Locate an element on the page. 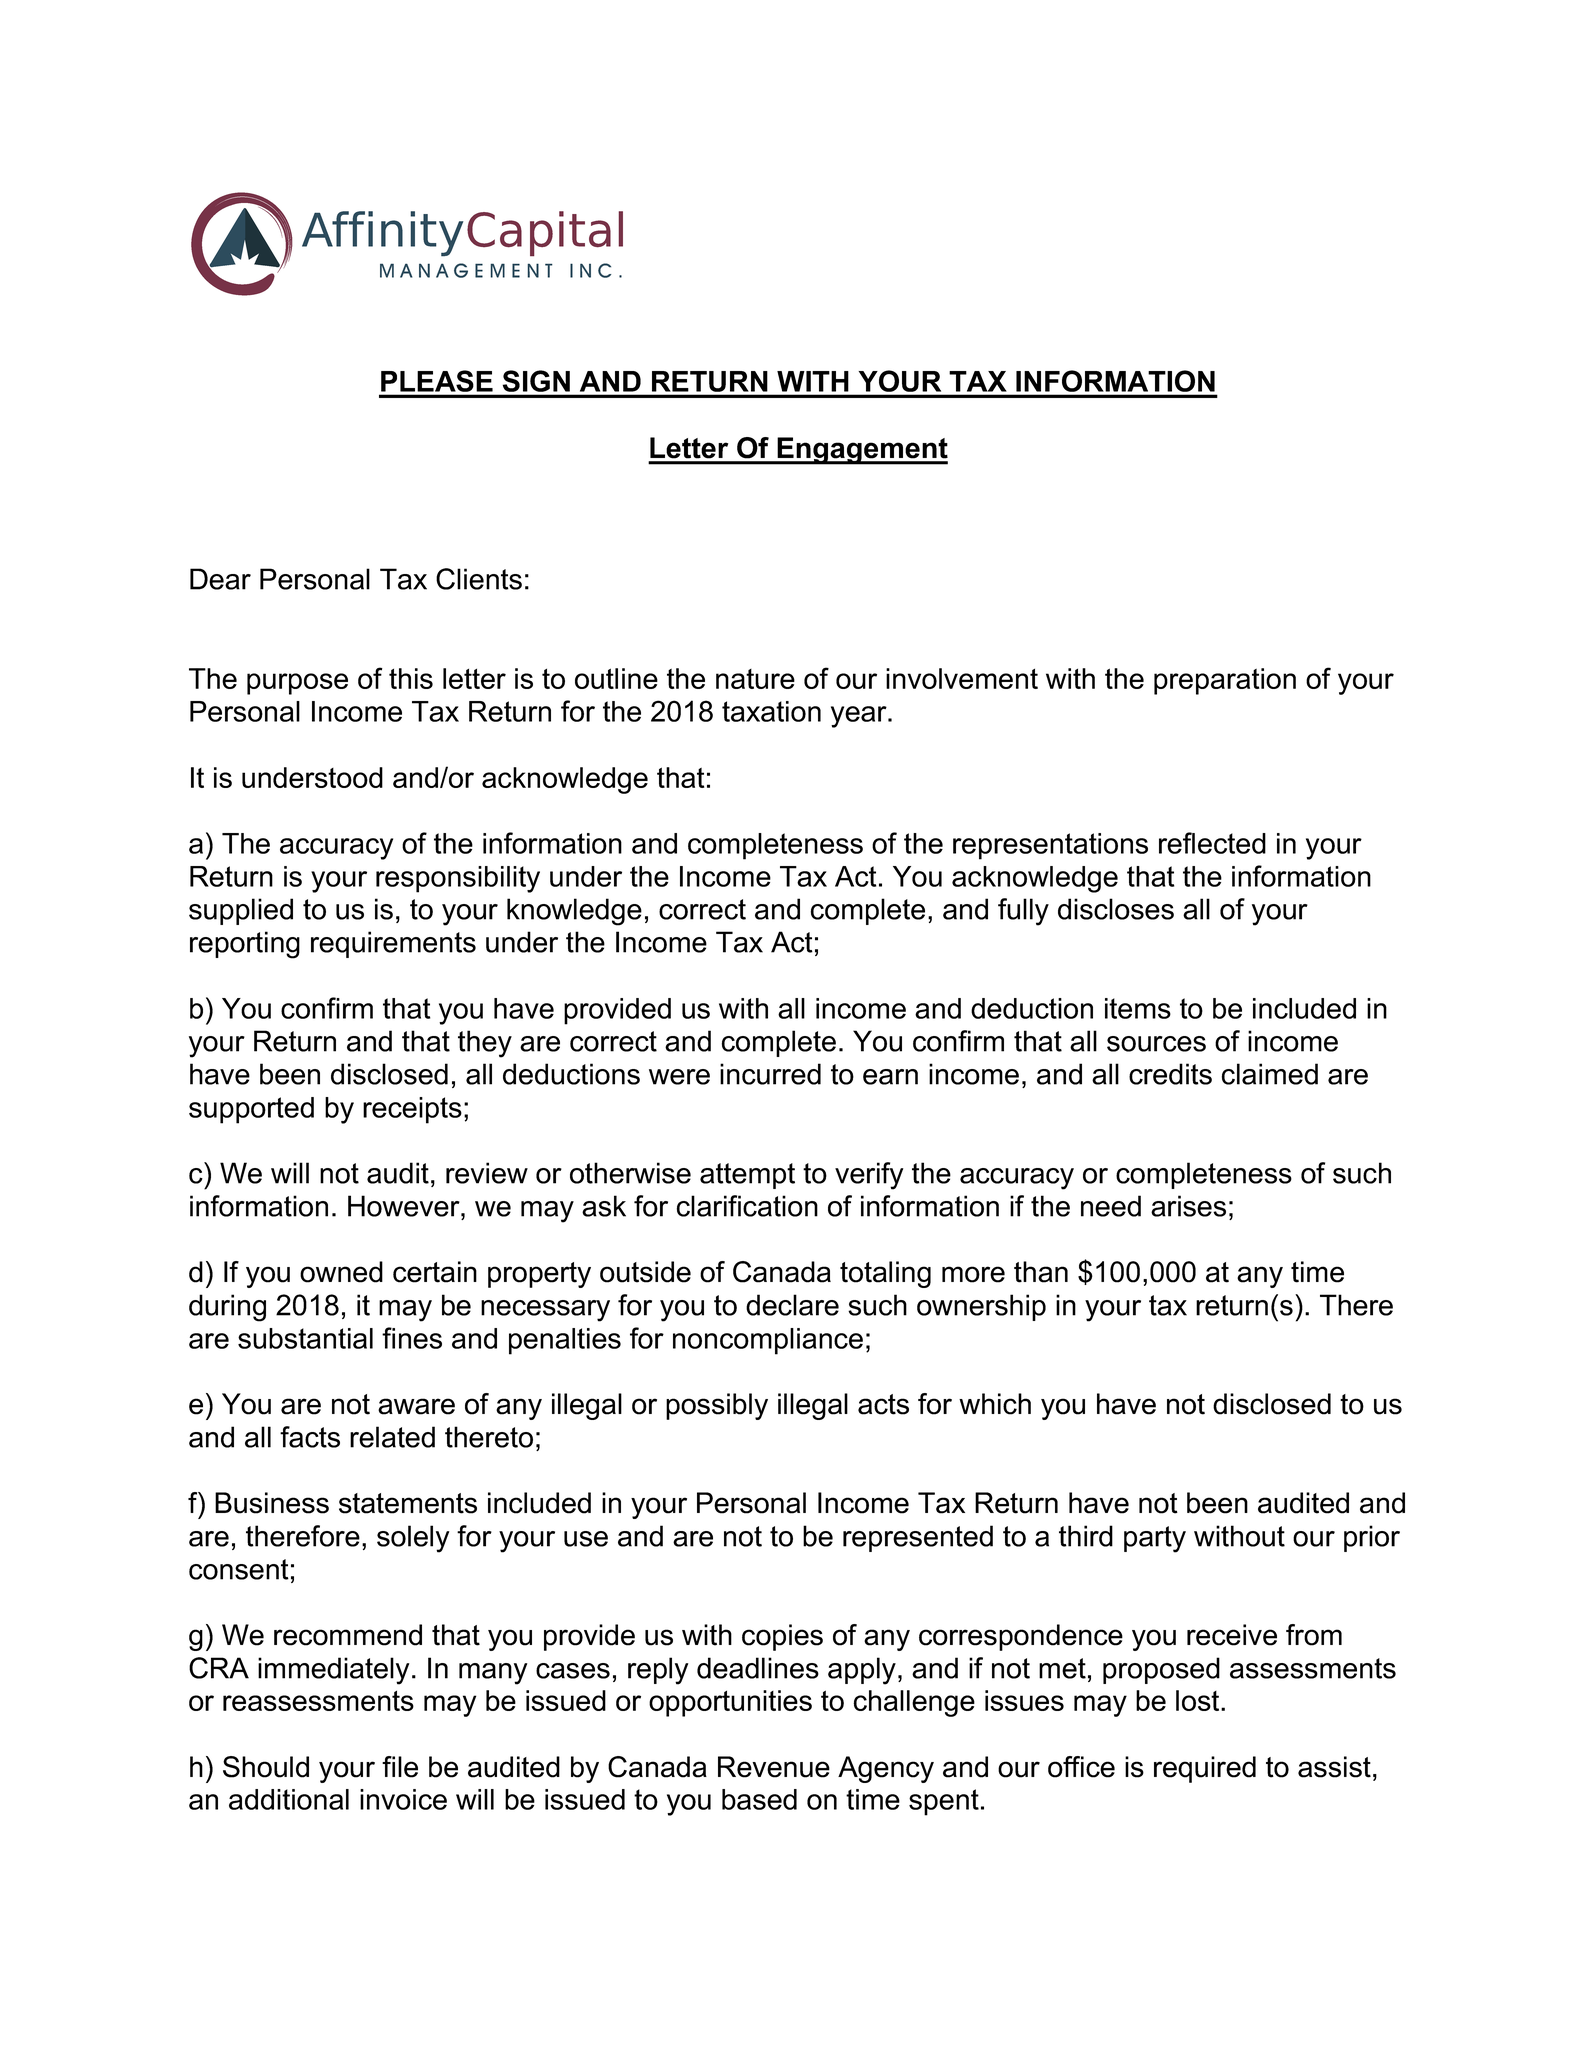 This image has height=2065, width=1595. incurred is located at coordinates (770, 1074).
